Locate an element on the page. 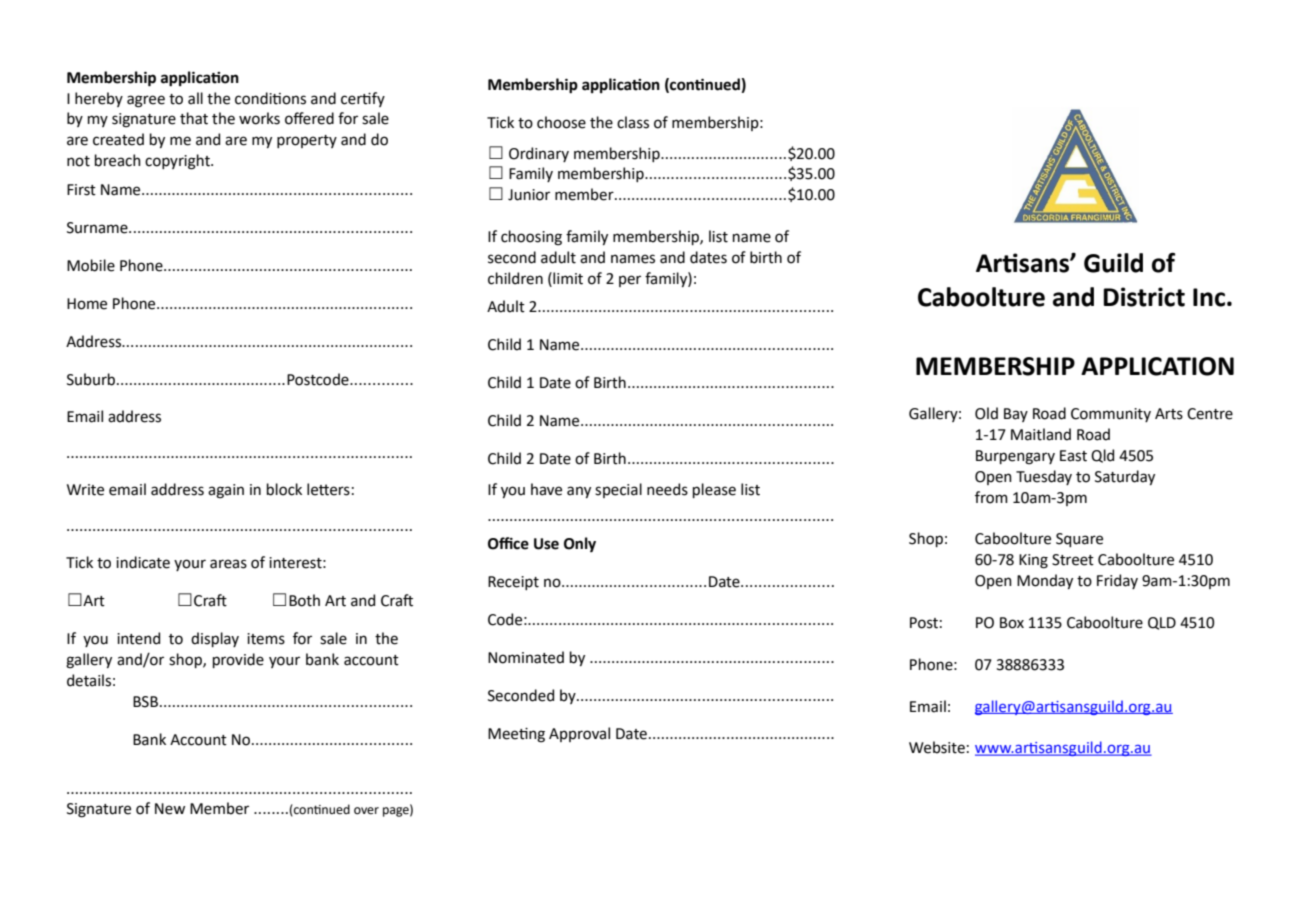 The height and width of the image is (924, 1308). Street is located at coordinates (1073, 560).
